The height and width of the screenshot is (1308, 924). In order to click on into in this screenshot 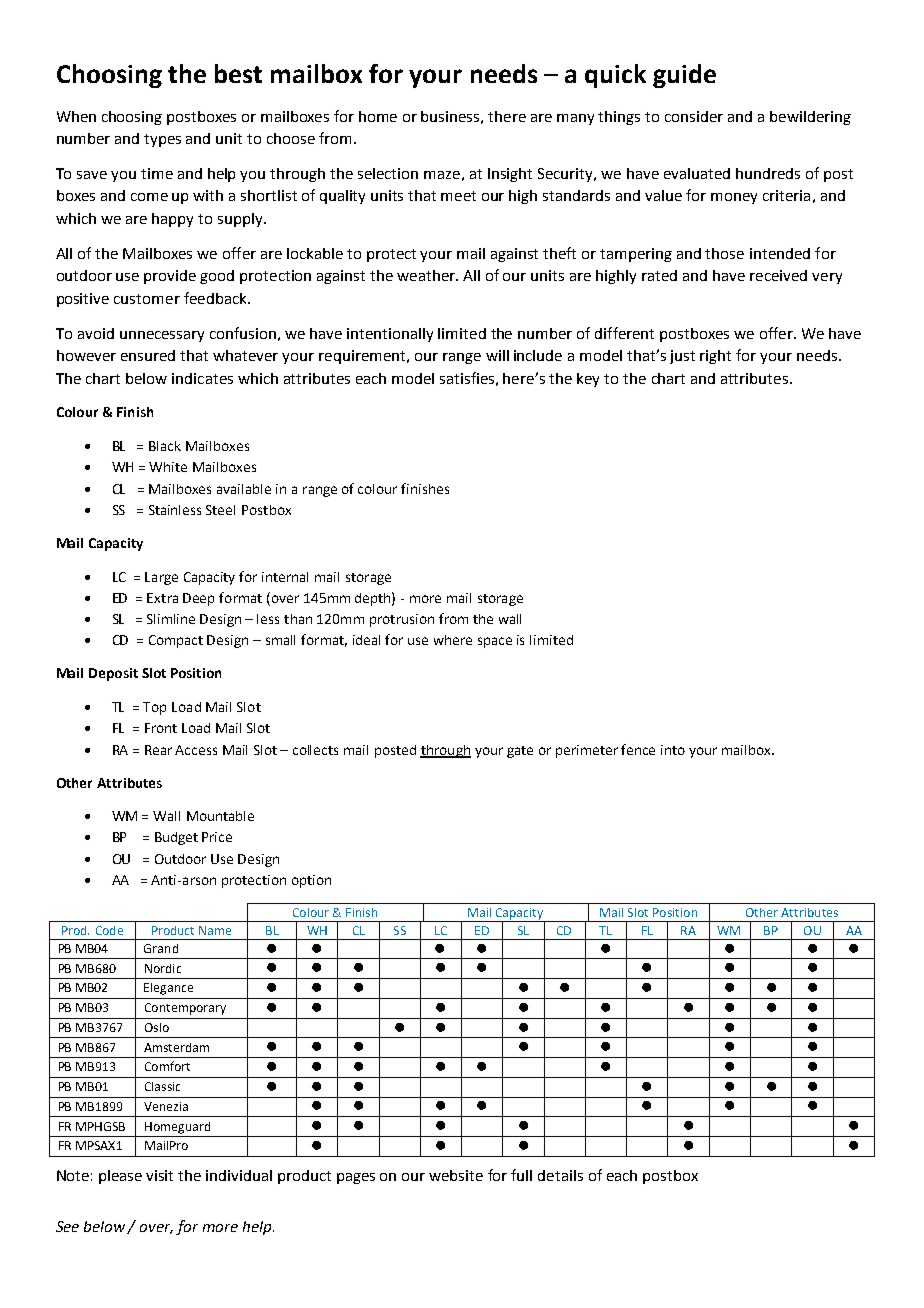, I will do `click(673, 750)`.
